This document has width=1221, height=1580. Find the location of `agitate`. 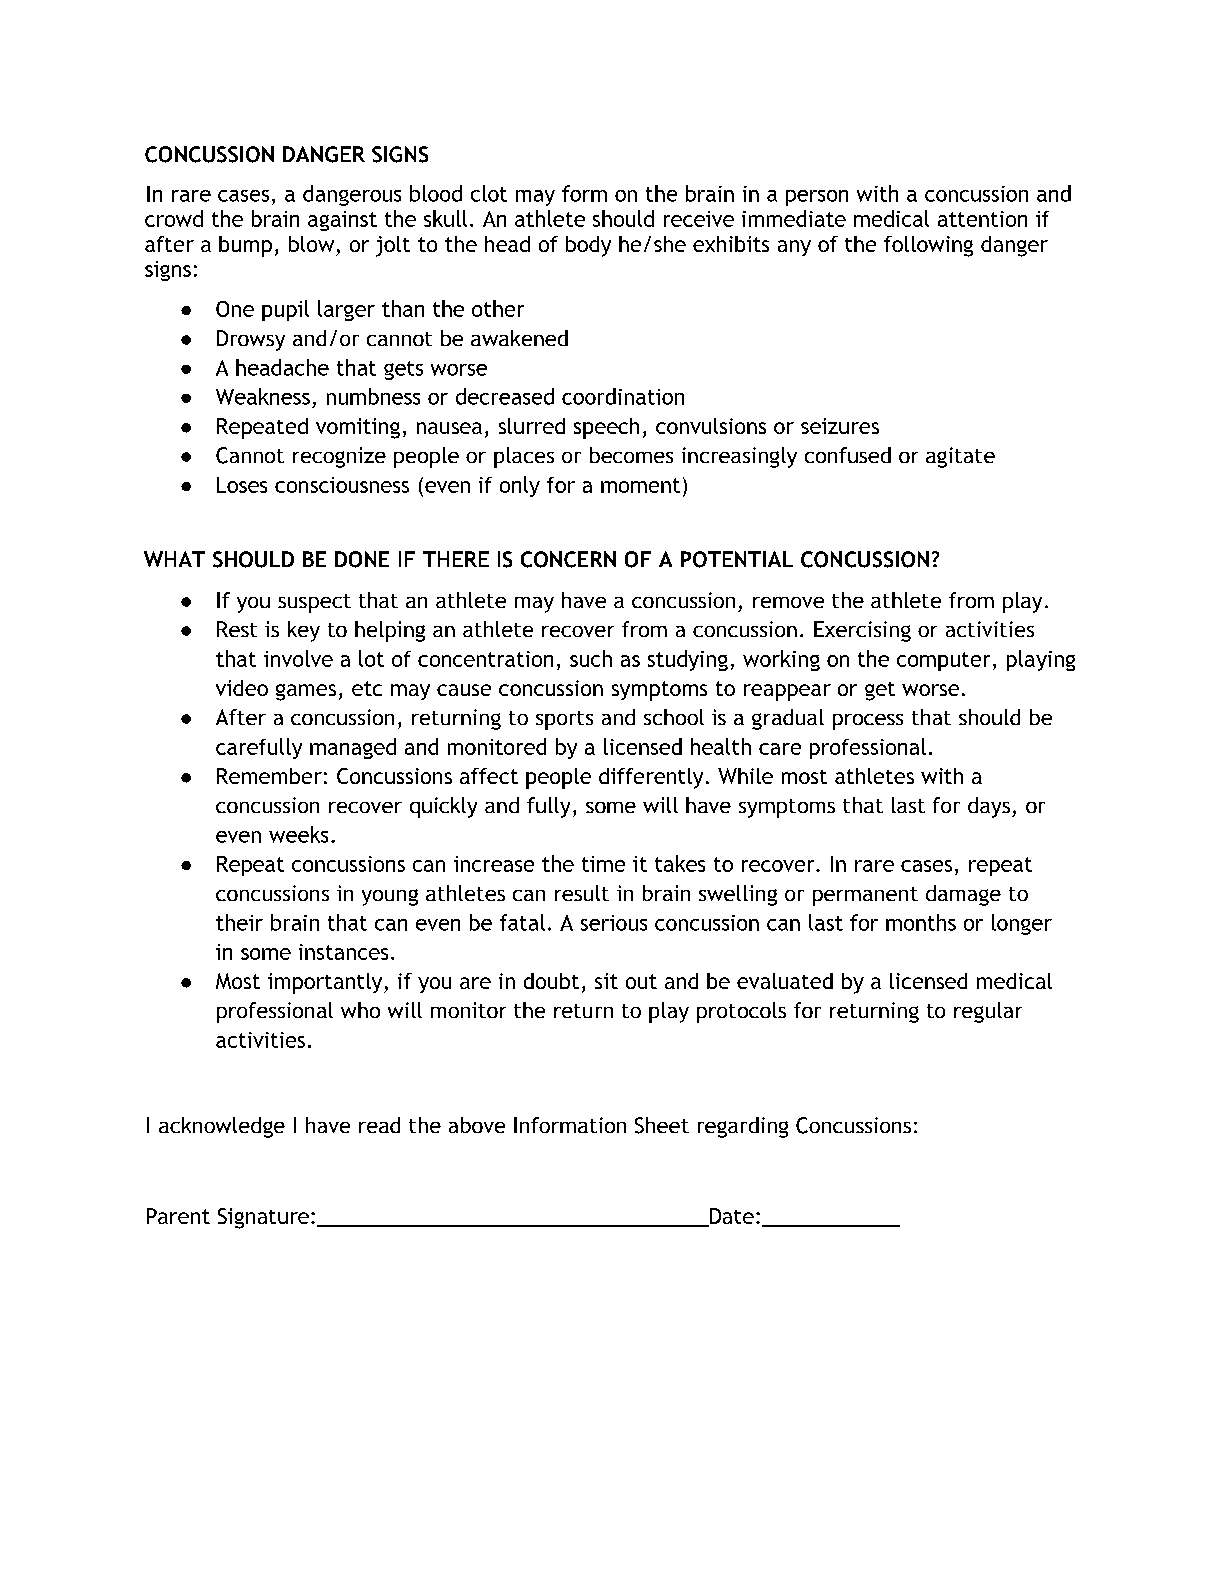

agitate is located at coordinates (960, 457).
